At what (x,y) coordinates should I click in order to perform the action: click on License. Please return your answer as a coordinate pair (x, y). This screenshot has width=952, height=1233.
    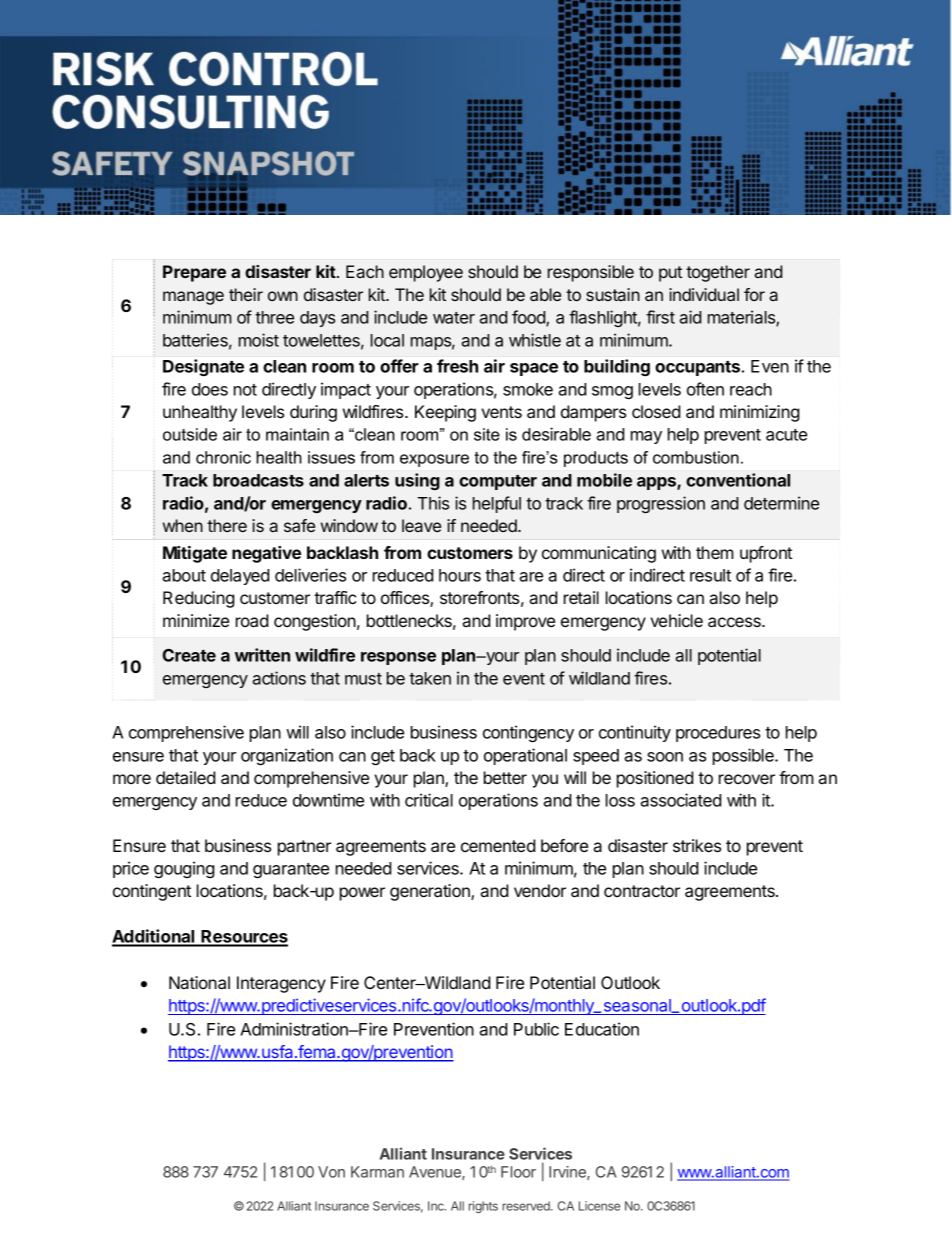
    Looking at the image, I should click on (599, 1206).
